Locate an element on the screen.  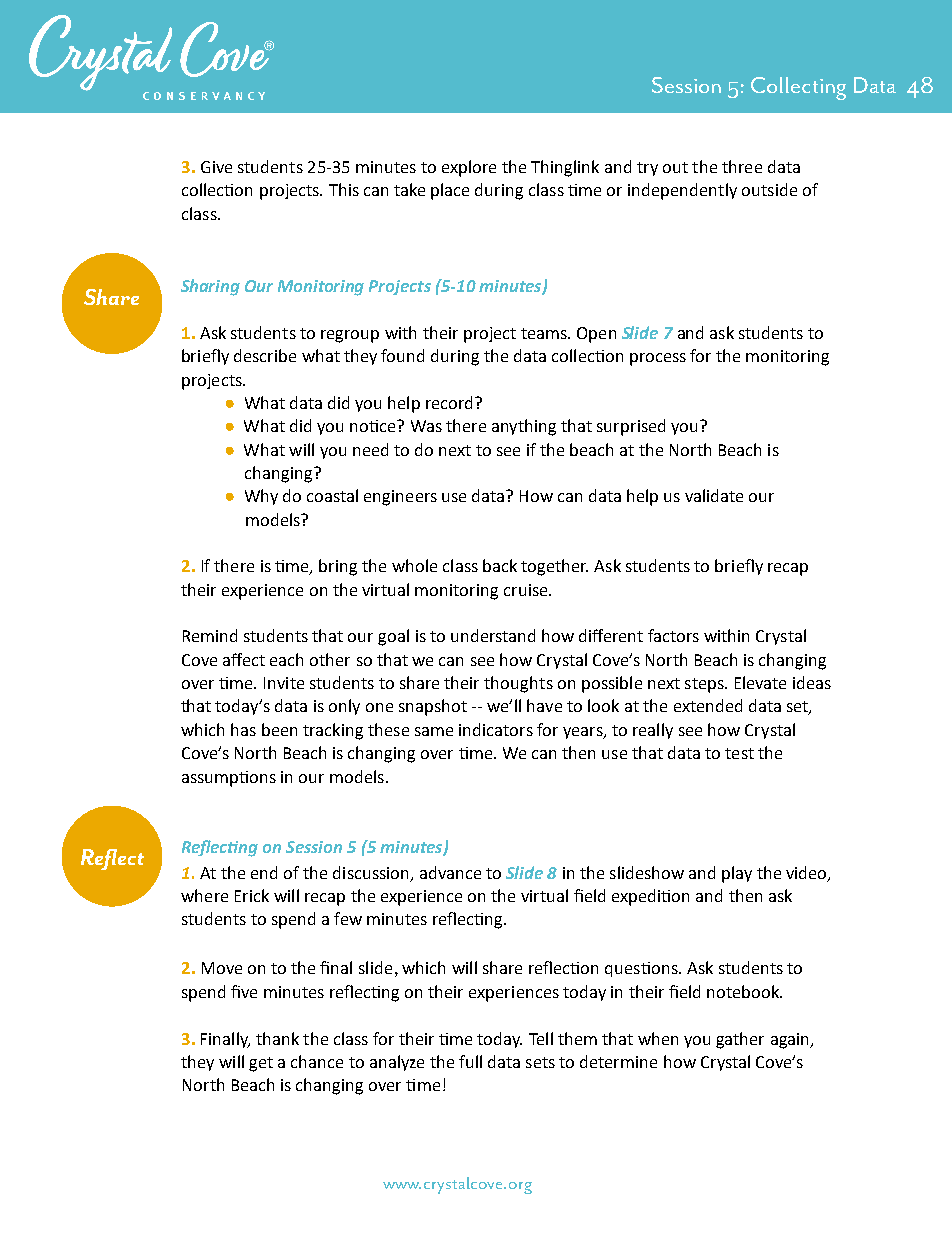
outside is located at coordinates (769, 189).
